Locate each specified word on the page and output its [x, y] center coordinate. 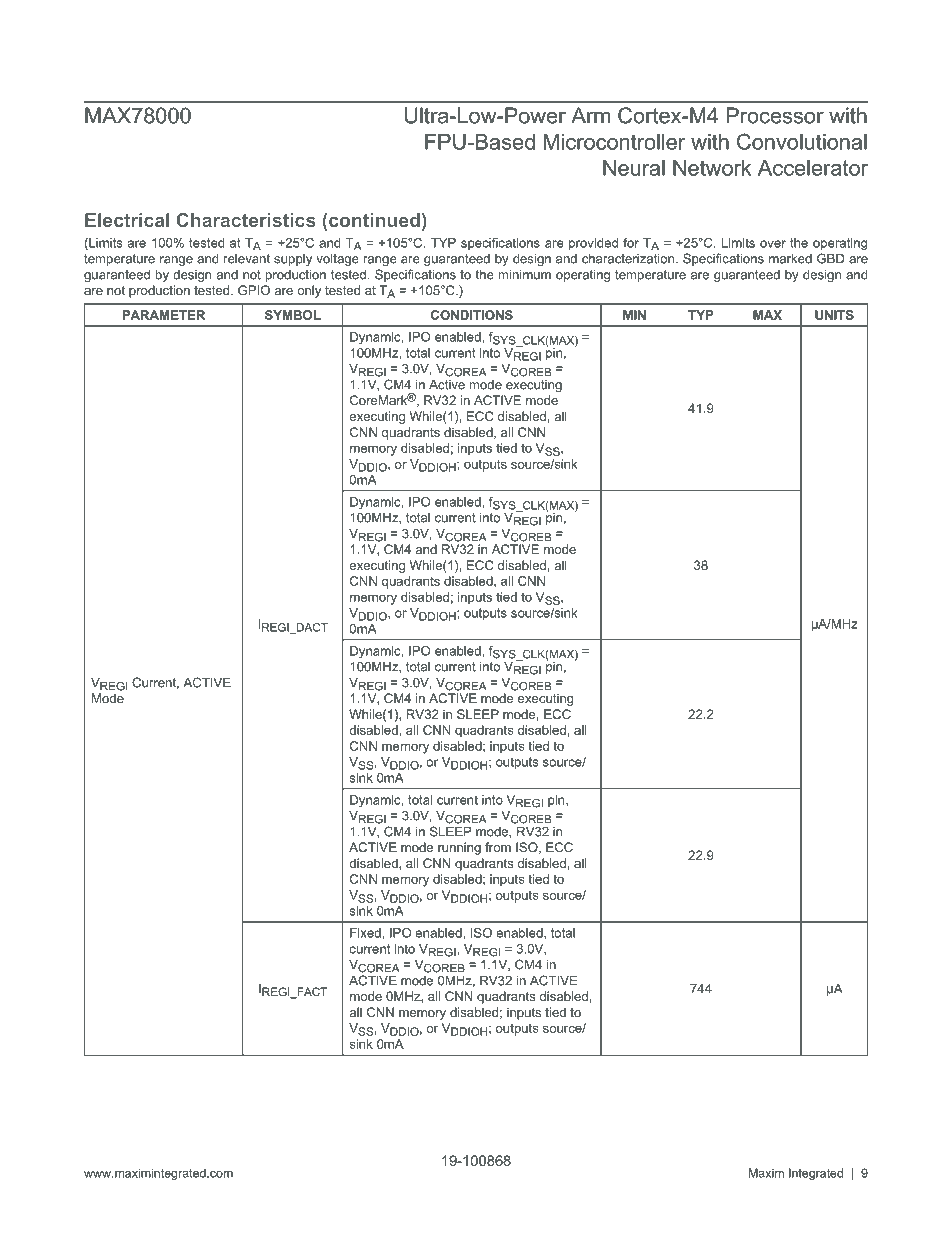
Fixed [366, 933]
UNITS [834, 315]
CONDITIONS [472, 315]
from [498, 847]
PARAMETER [163, 315]
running [459, 848]
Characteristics [246, 220]
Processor [775, 115]
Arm [590, 115]
